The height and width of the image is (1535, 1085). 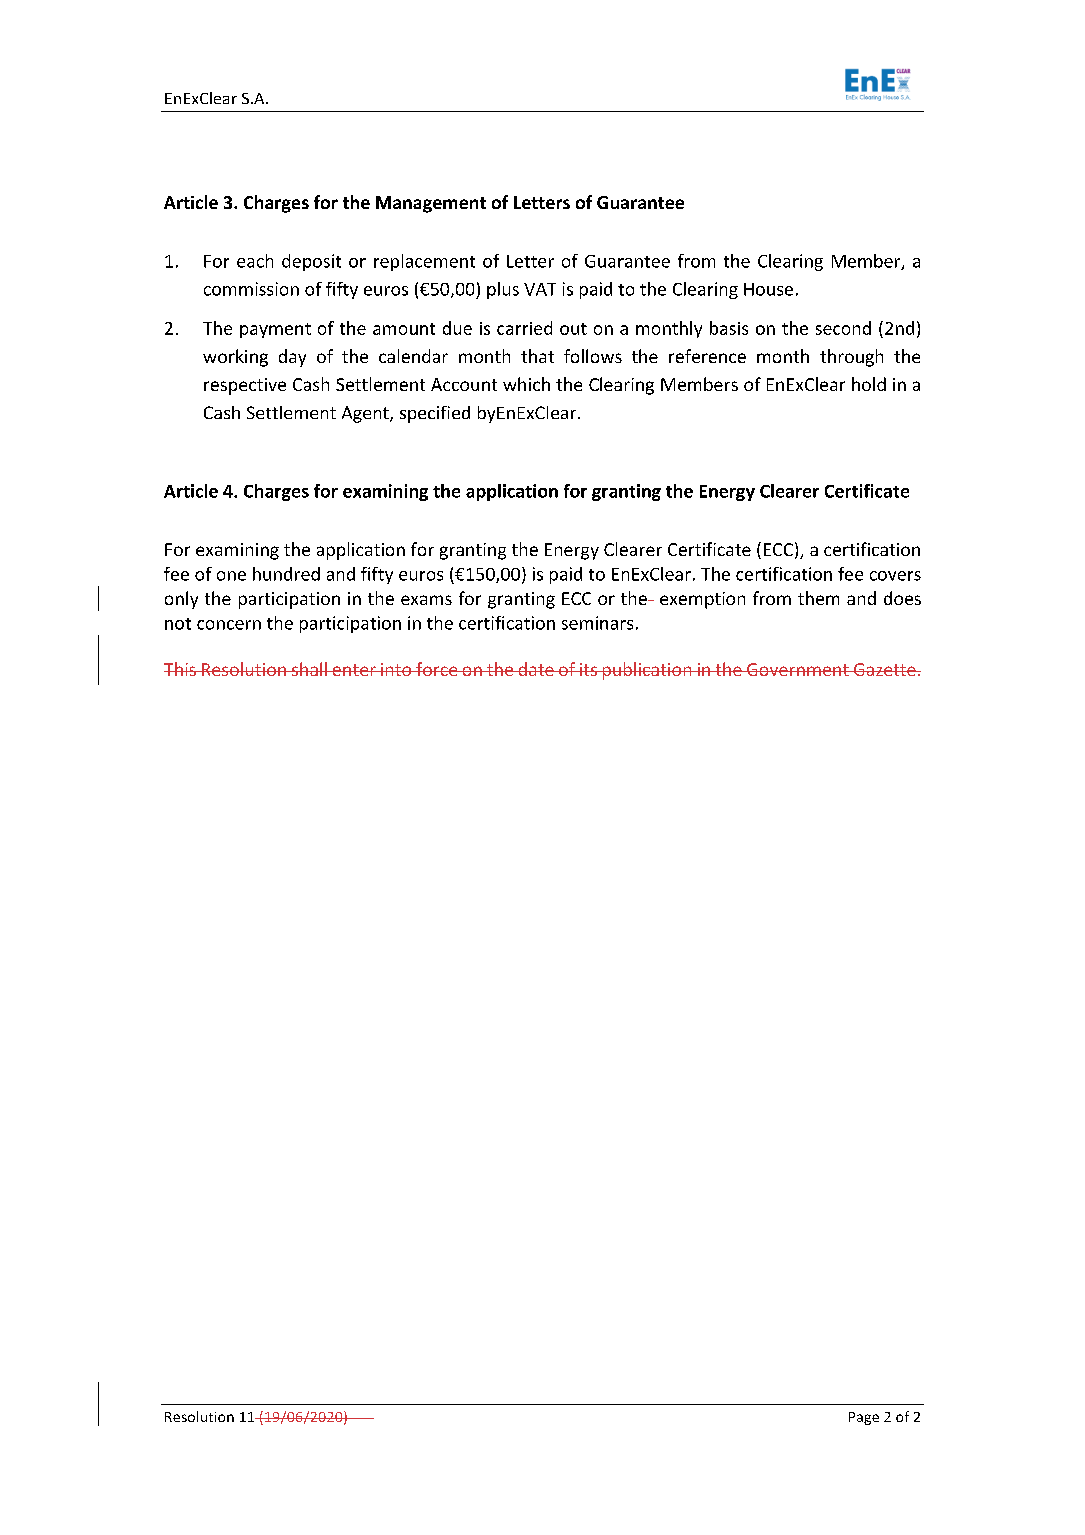 What do you see at coordinates (255, 261) in the image?
I see `each` at bounding box center [255, 261].
